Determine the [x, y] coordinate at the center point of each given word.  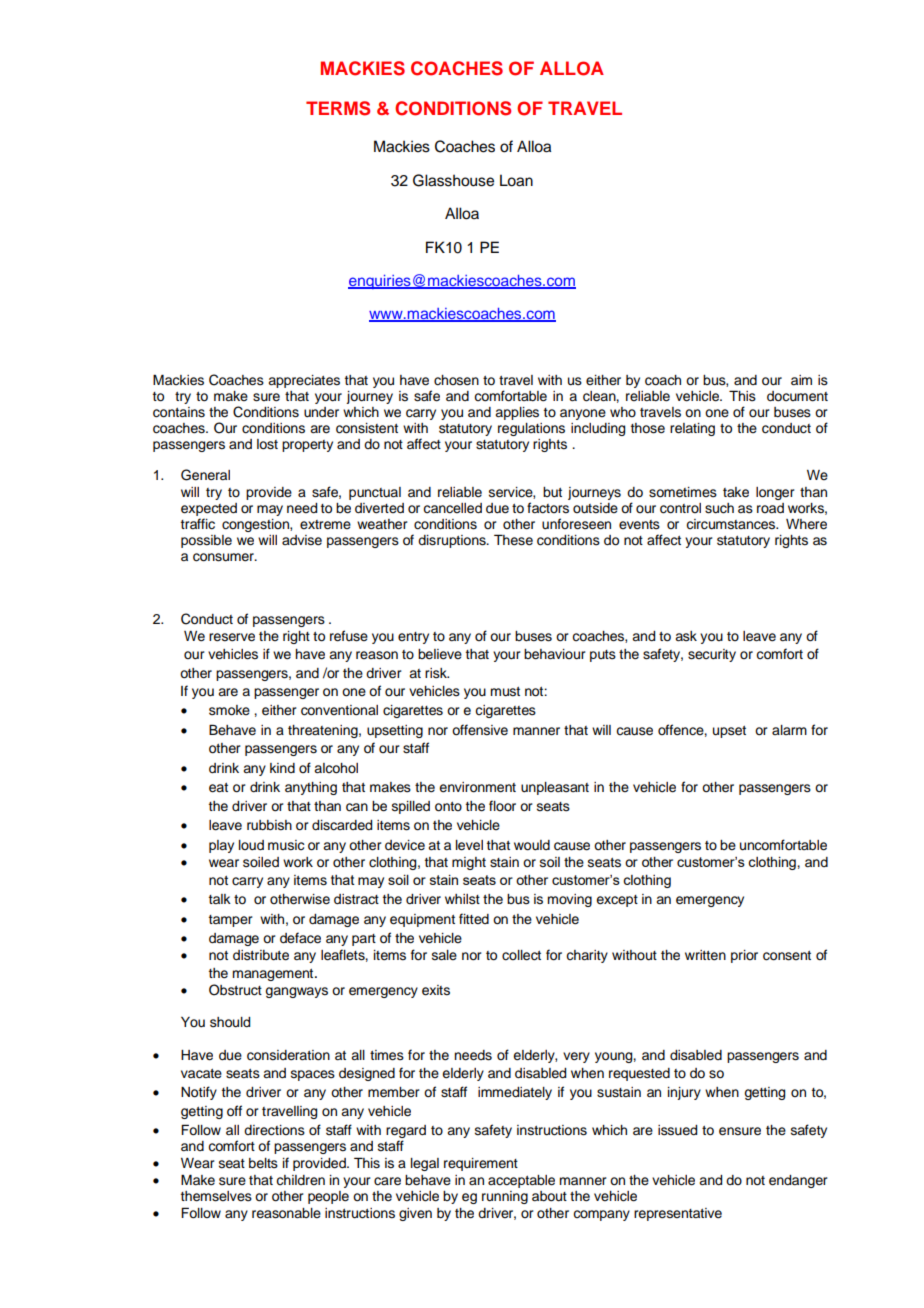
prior [744, 956]
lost [267, 444]
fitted [474, 918]
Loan [516, 180]
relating [692, 429]
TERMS [338, 108]
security [712, 655]
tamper [231, 921]
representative [678, 1214]
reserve [232, 637]
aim [801, 380]
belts [263, 1163]
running [505, 1197]
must [505, 692]
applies [517, 413]
